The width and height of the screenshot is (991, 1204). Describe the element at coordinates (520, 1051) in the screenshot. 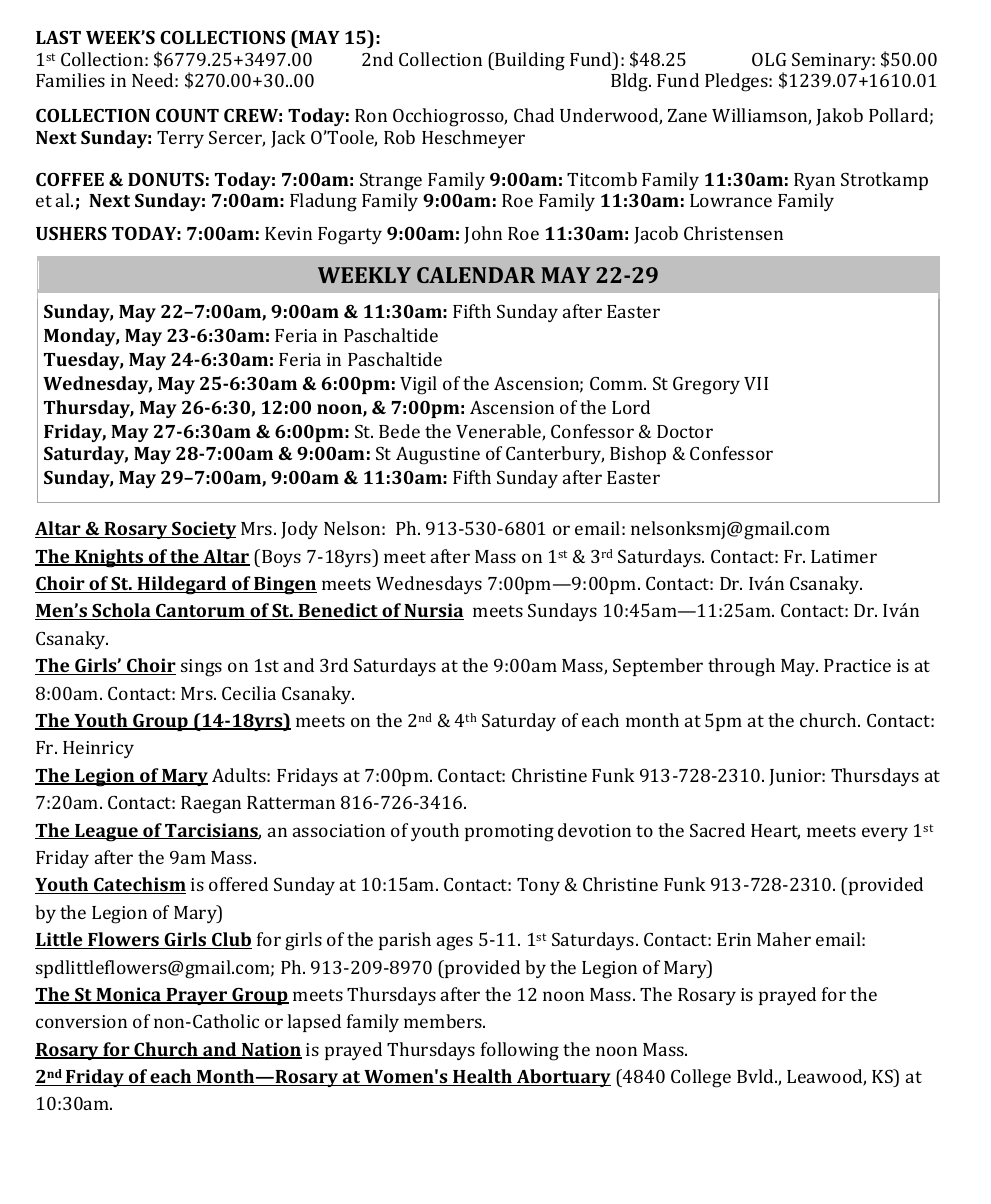

I see `following` at that location.
